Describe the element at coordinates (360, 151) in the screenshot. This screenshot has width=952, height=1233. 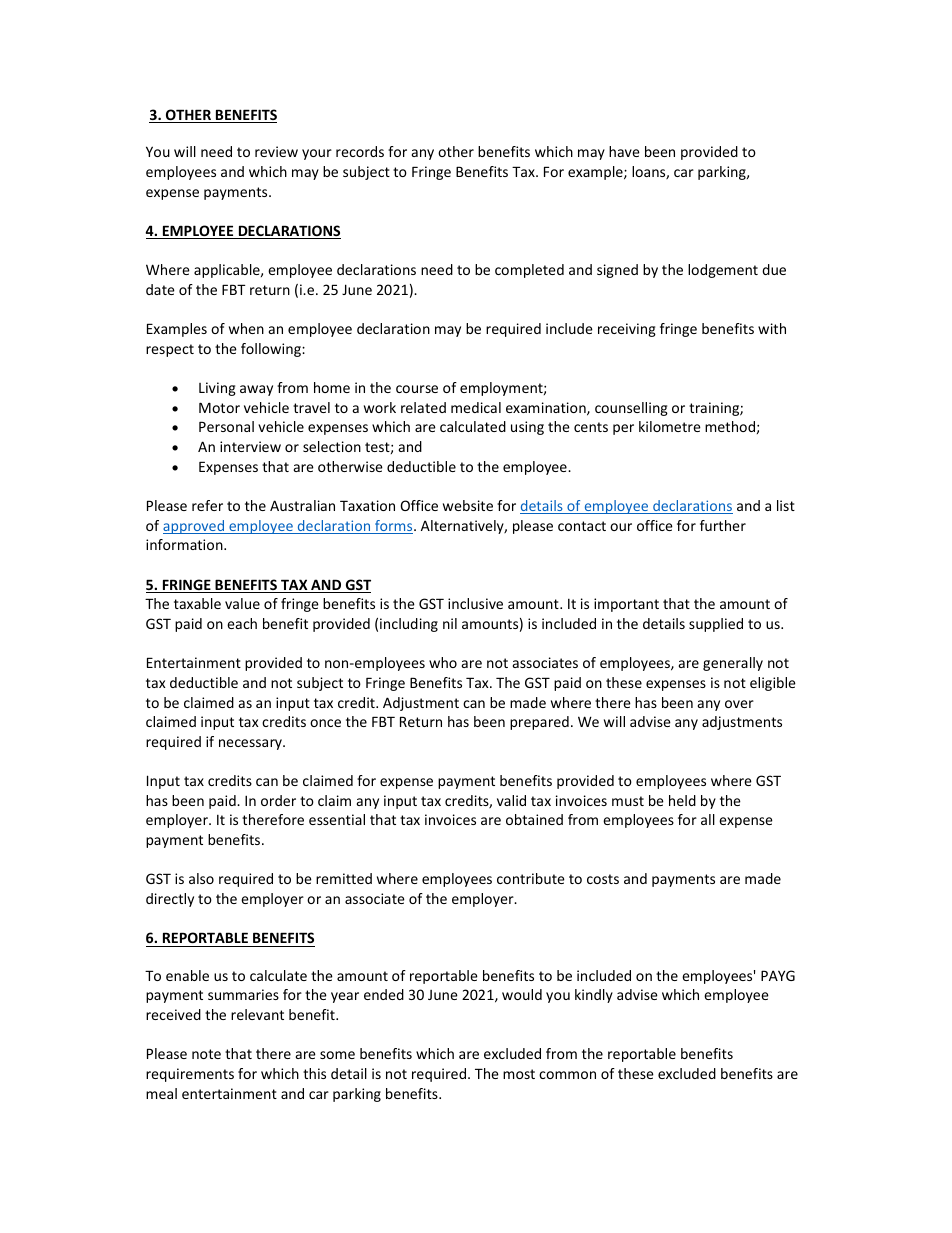
I see `records` at that location.
